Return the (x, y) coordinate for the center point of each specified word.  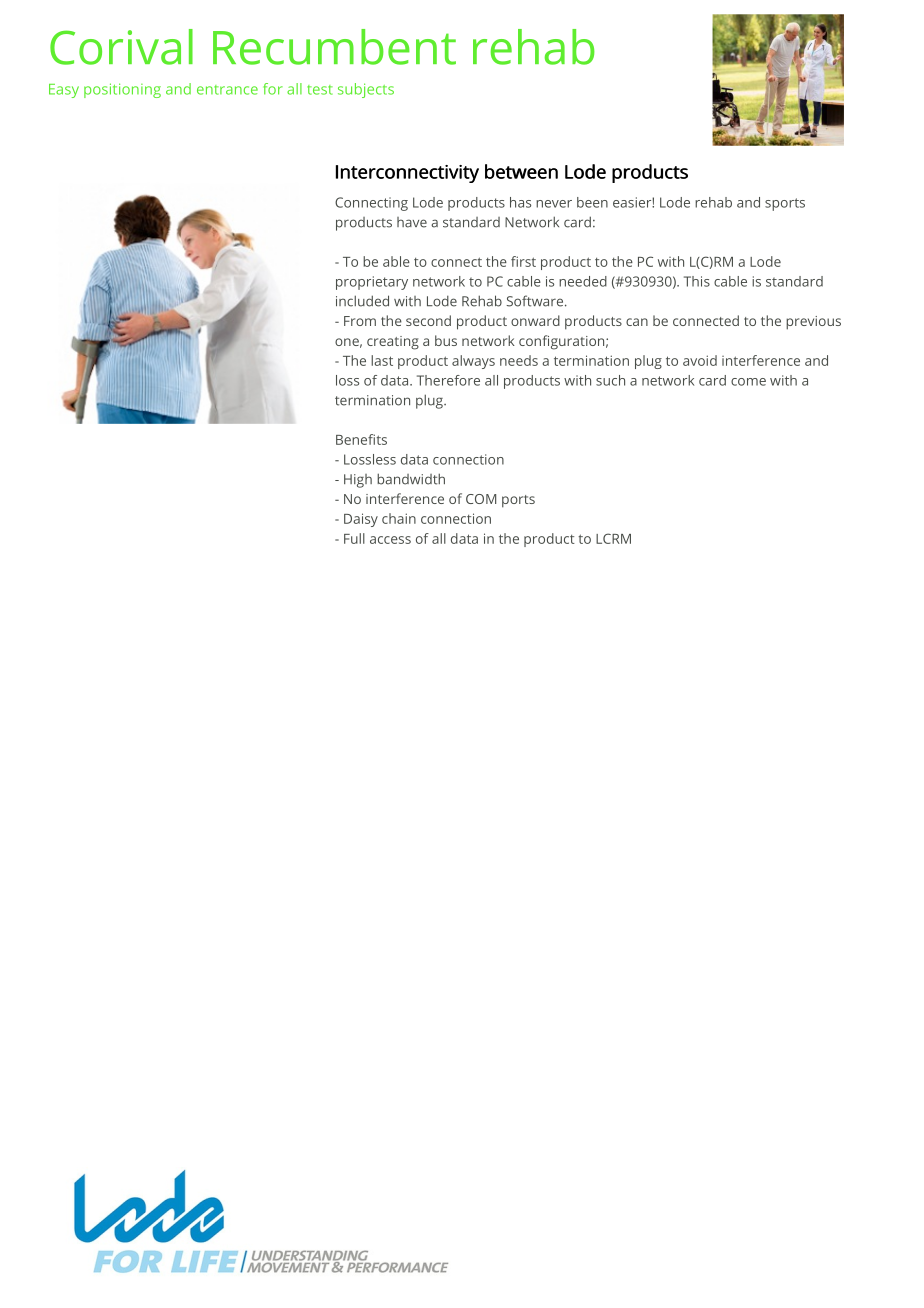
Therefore (448, 380)
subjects (366, 90)
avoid (700, 360)
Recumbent (334, 47)
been (592, 202)
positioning (122, 90)
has (520, 202)
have (412, 222)
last (382, 360)
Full (354, 538)
